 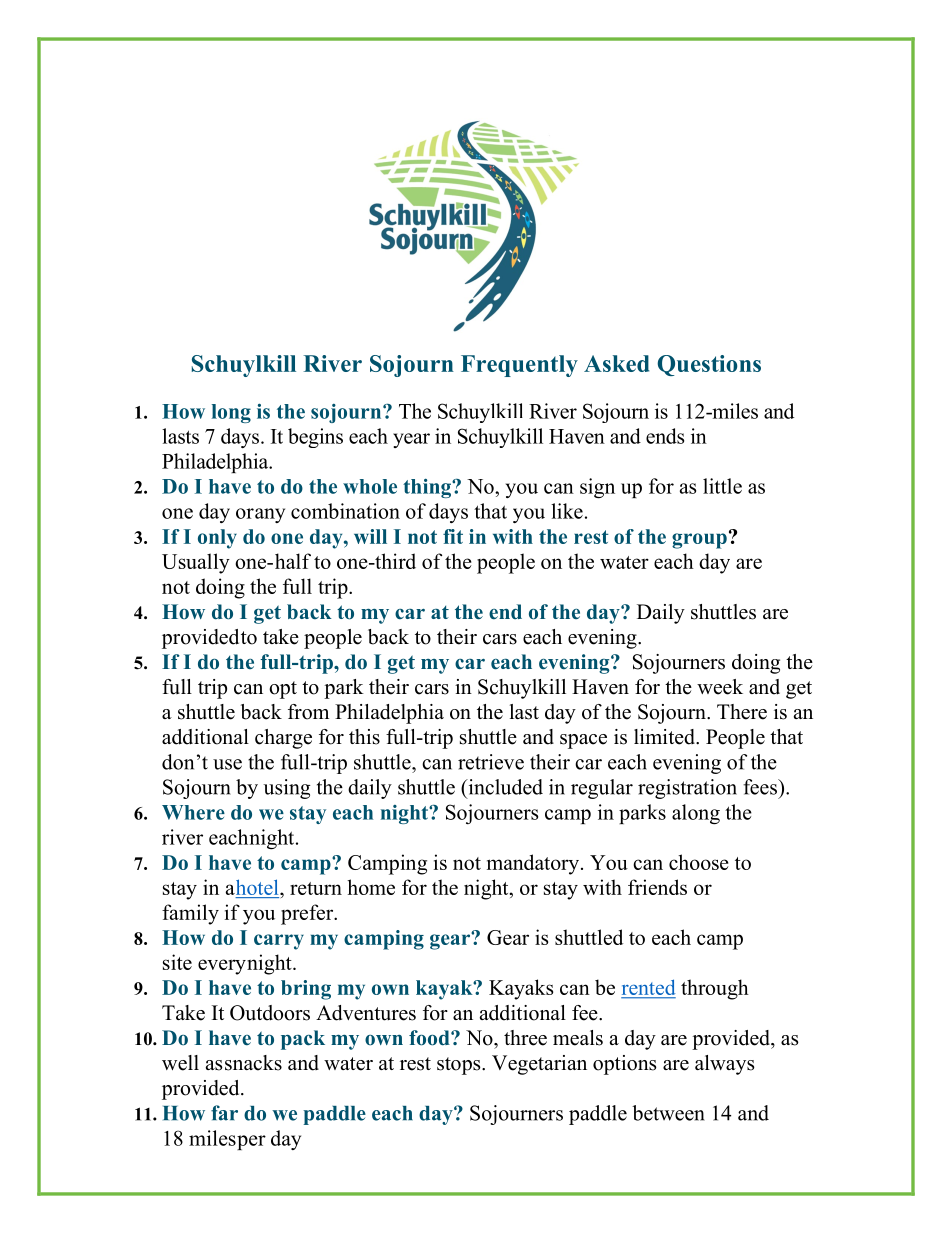 I want to click on Frequently, so click(x=519, y=366).
